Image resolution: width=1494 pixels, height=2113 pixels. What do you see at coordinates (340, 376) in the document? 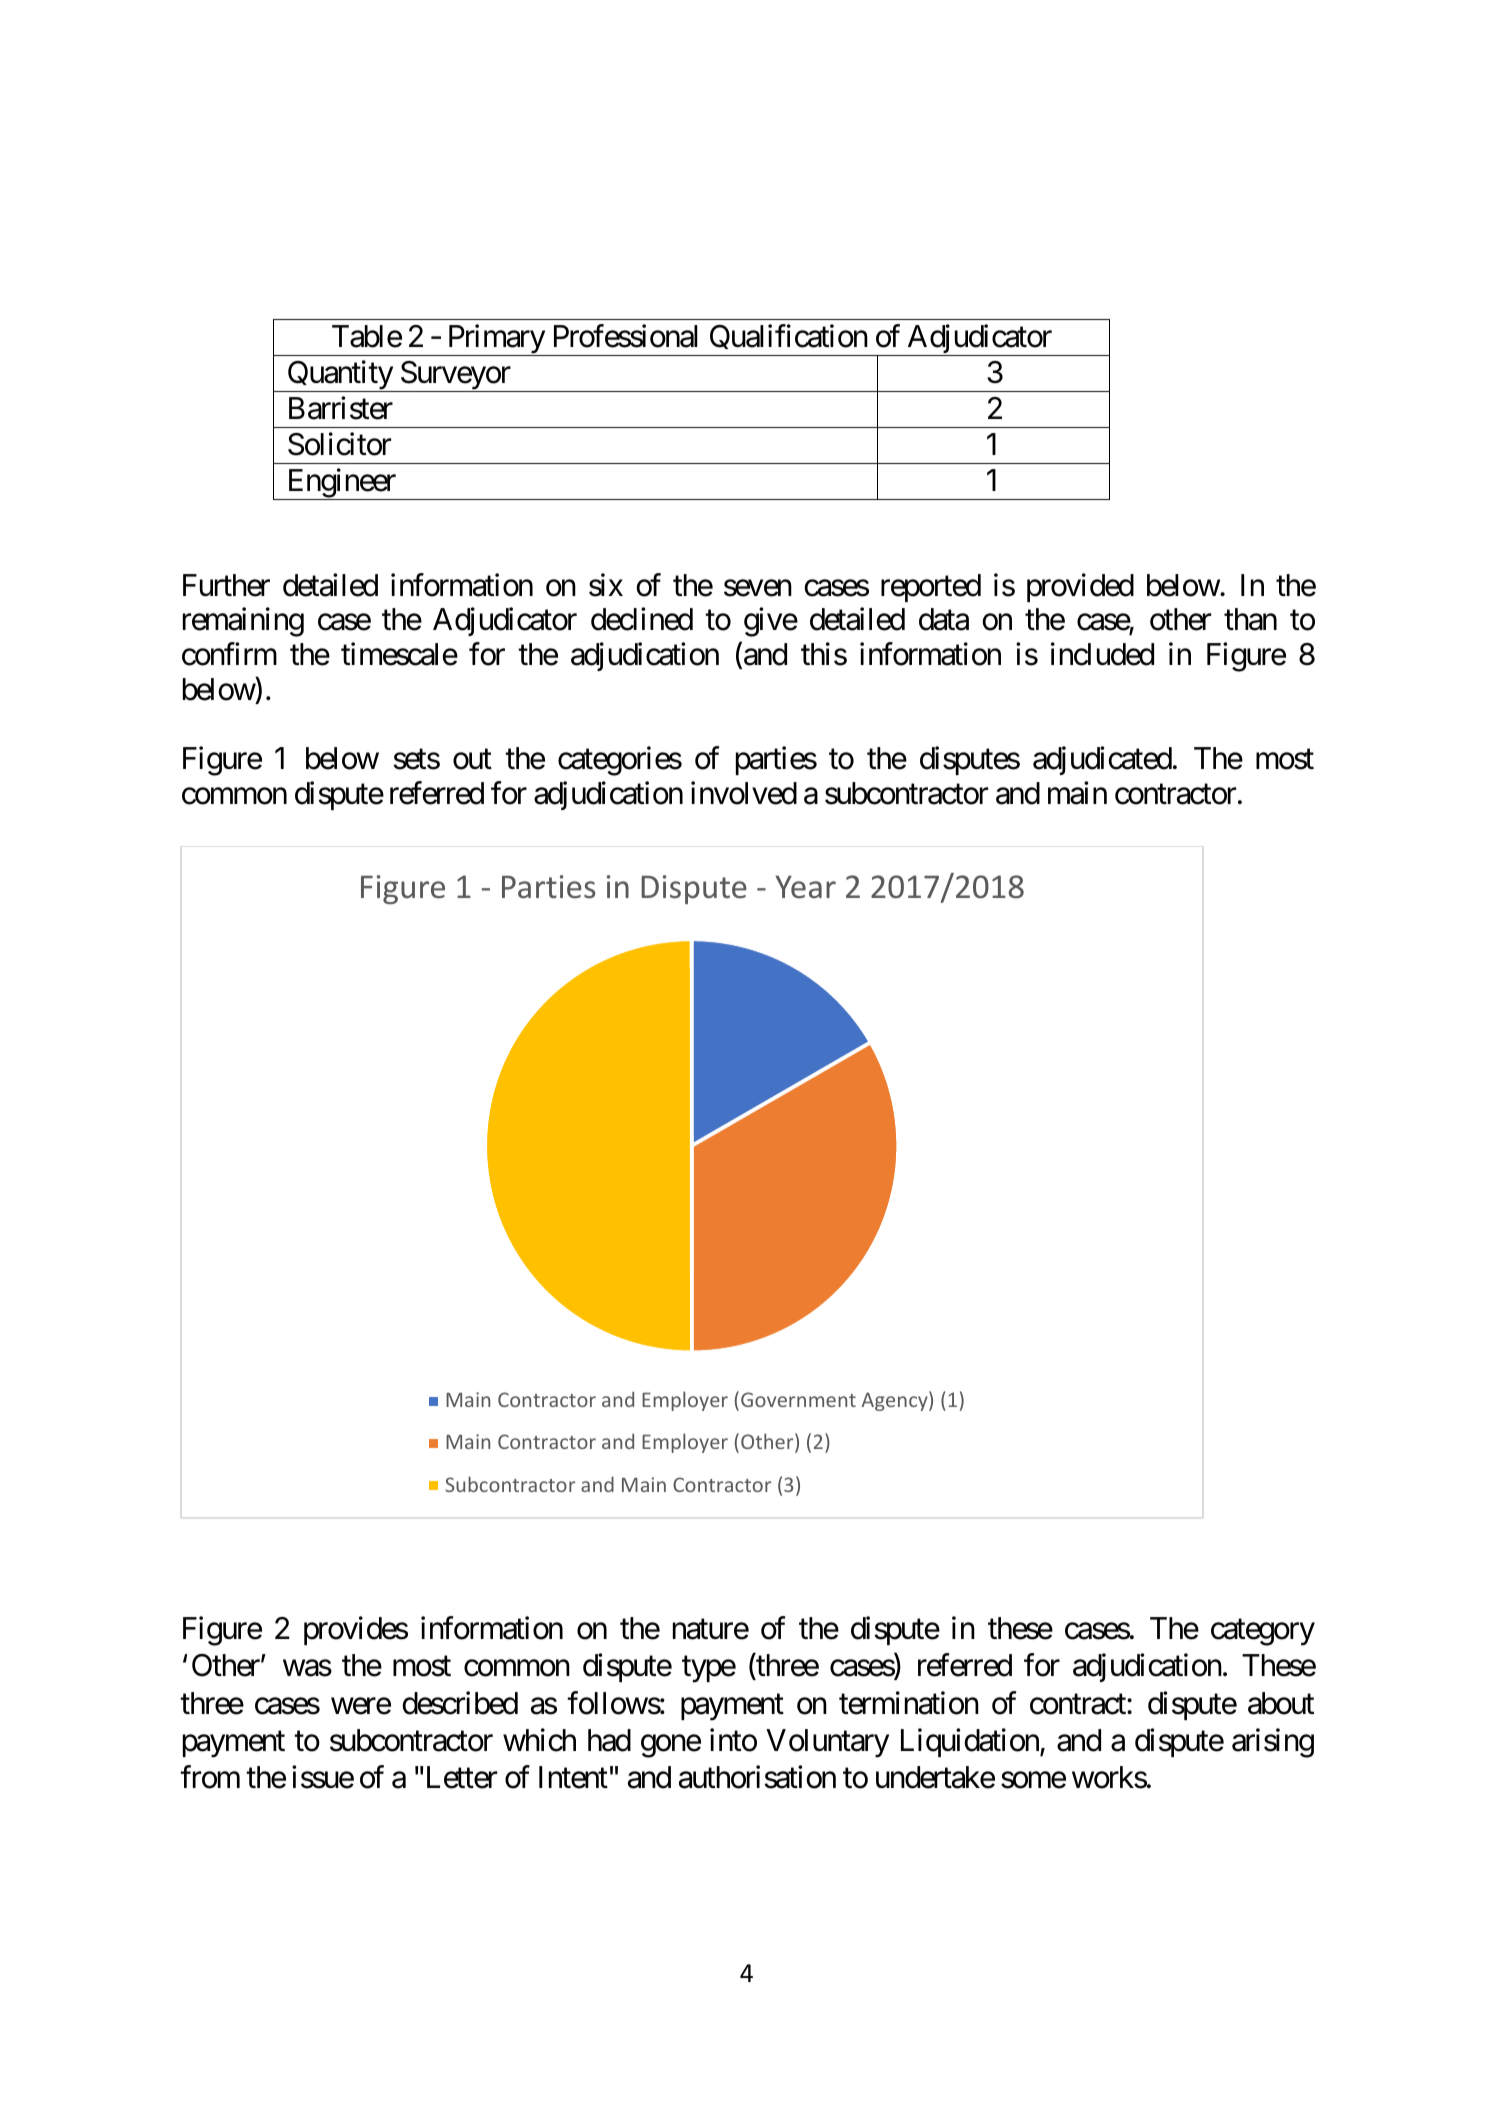
I see `Quantity` at bounding box center [340, 376].
